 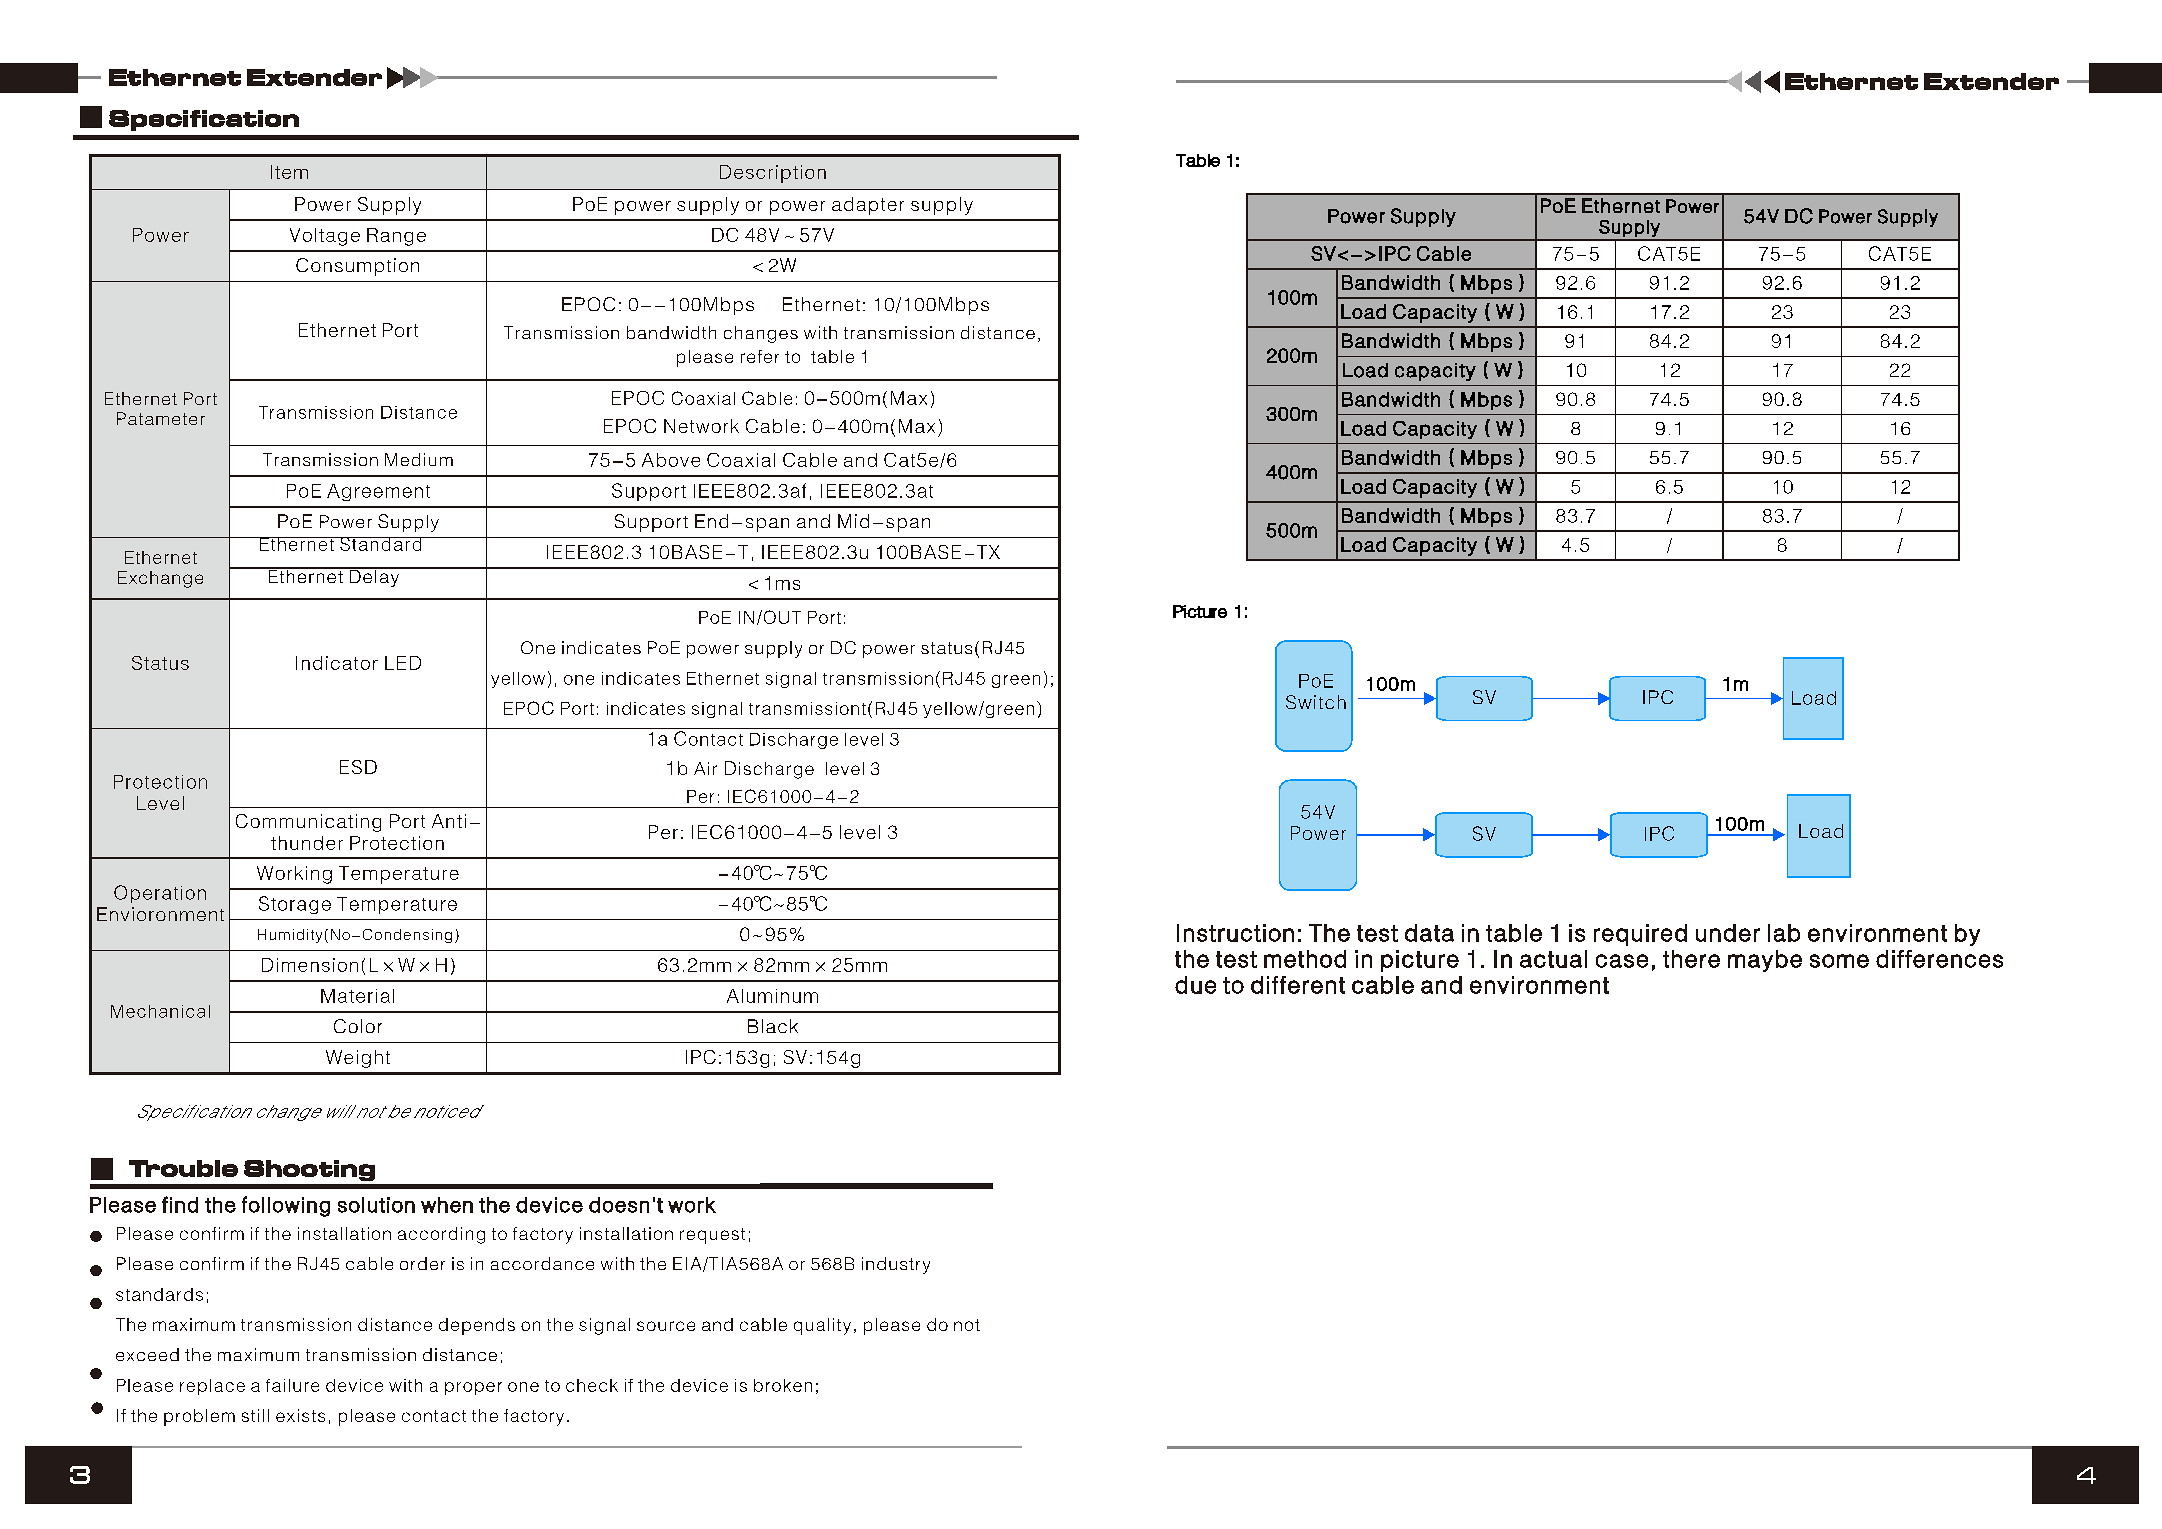 I want to click on failure, so click(x=292, y=1385).
